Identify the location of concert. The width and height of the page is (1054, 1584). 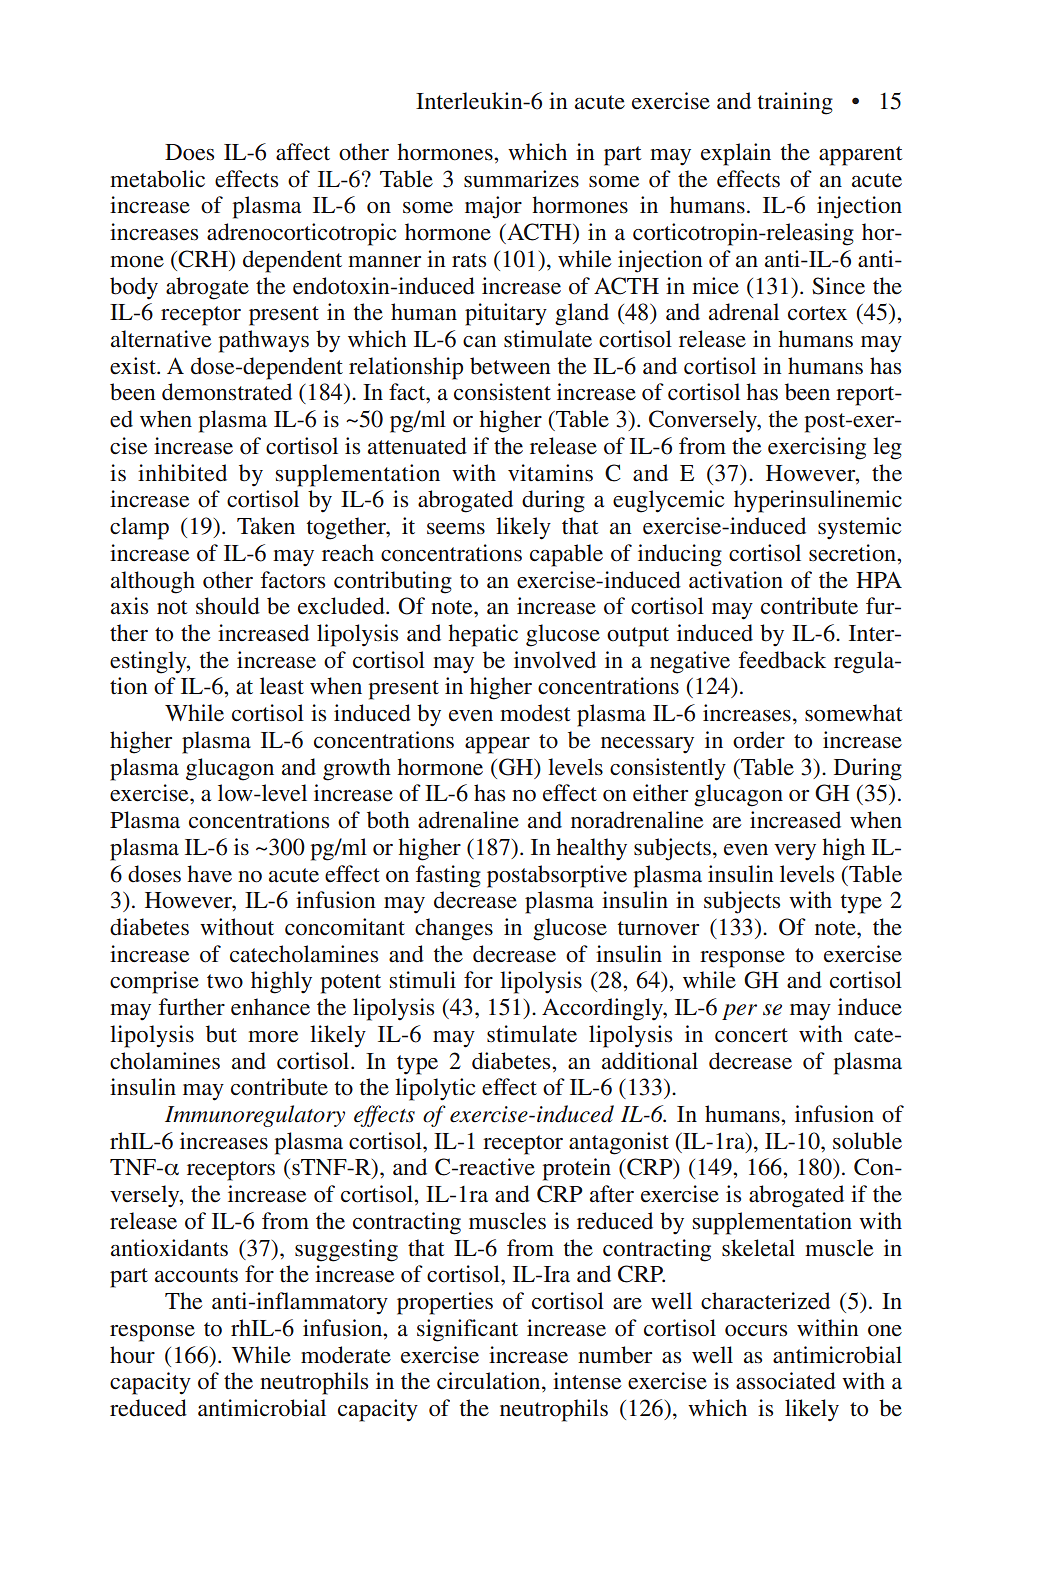
(751, 1035).
